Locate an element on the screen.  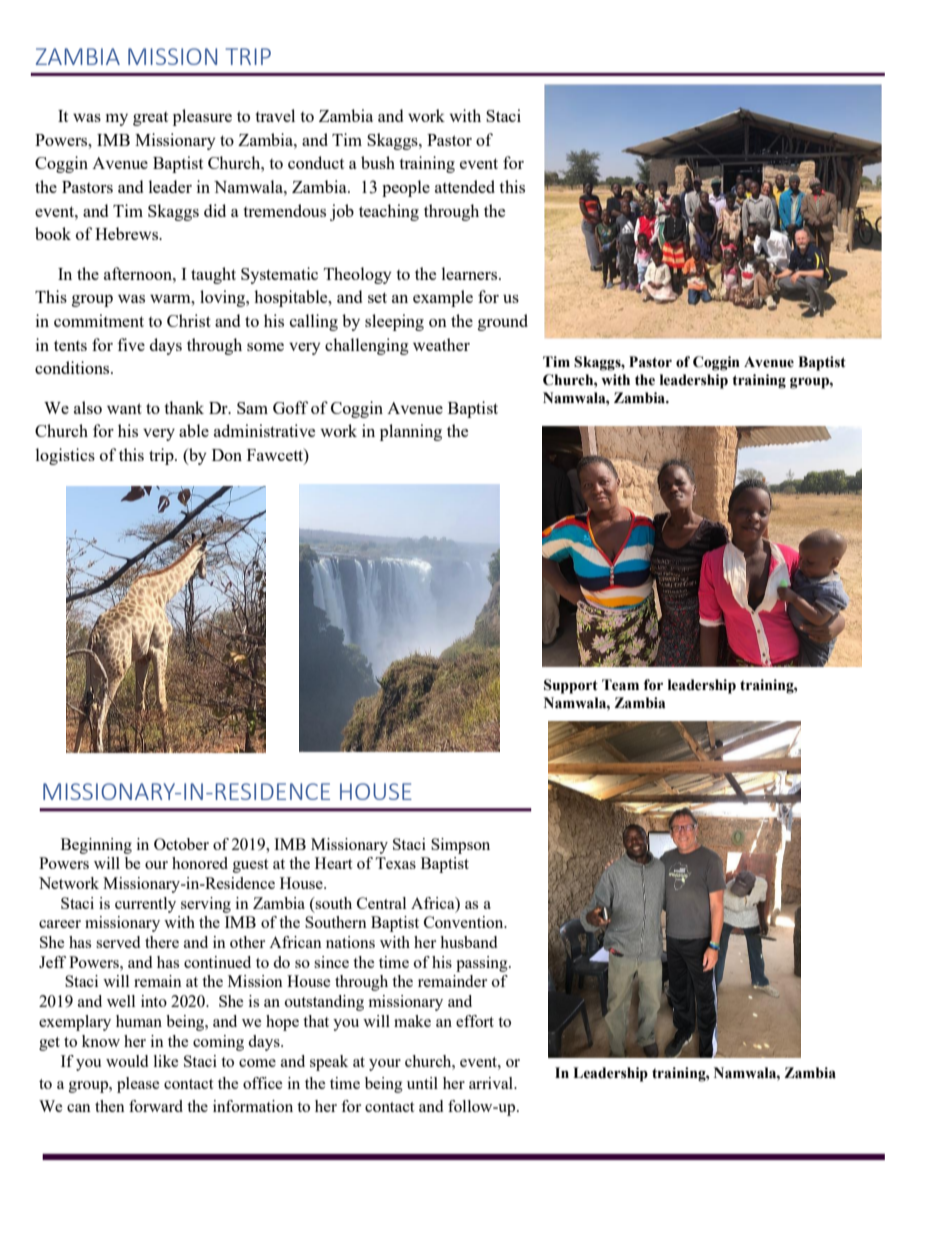
great is located at coordinates (150, 119).
